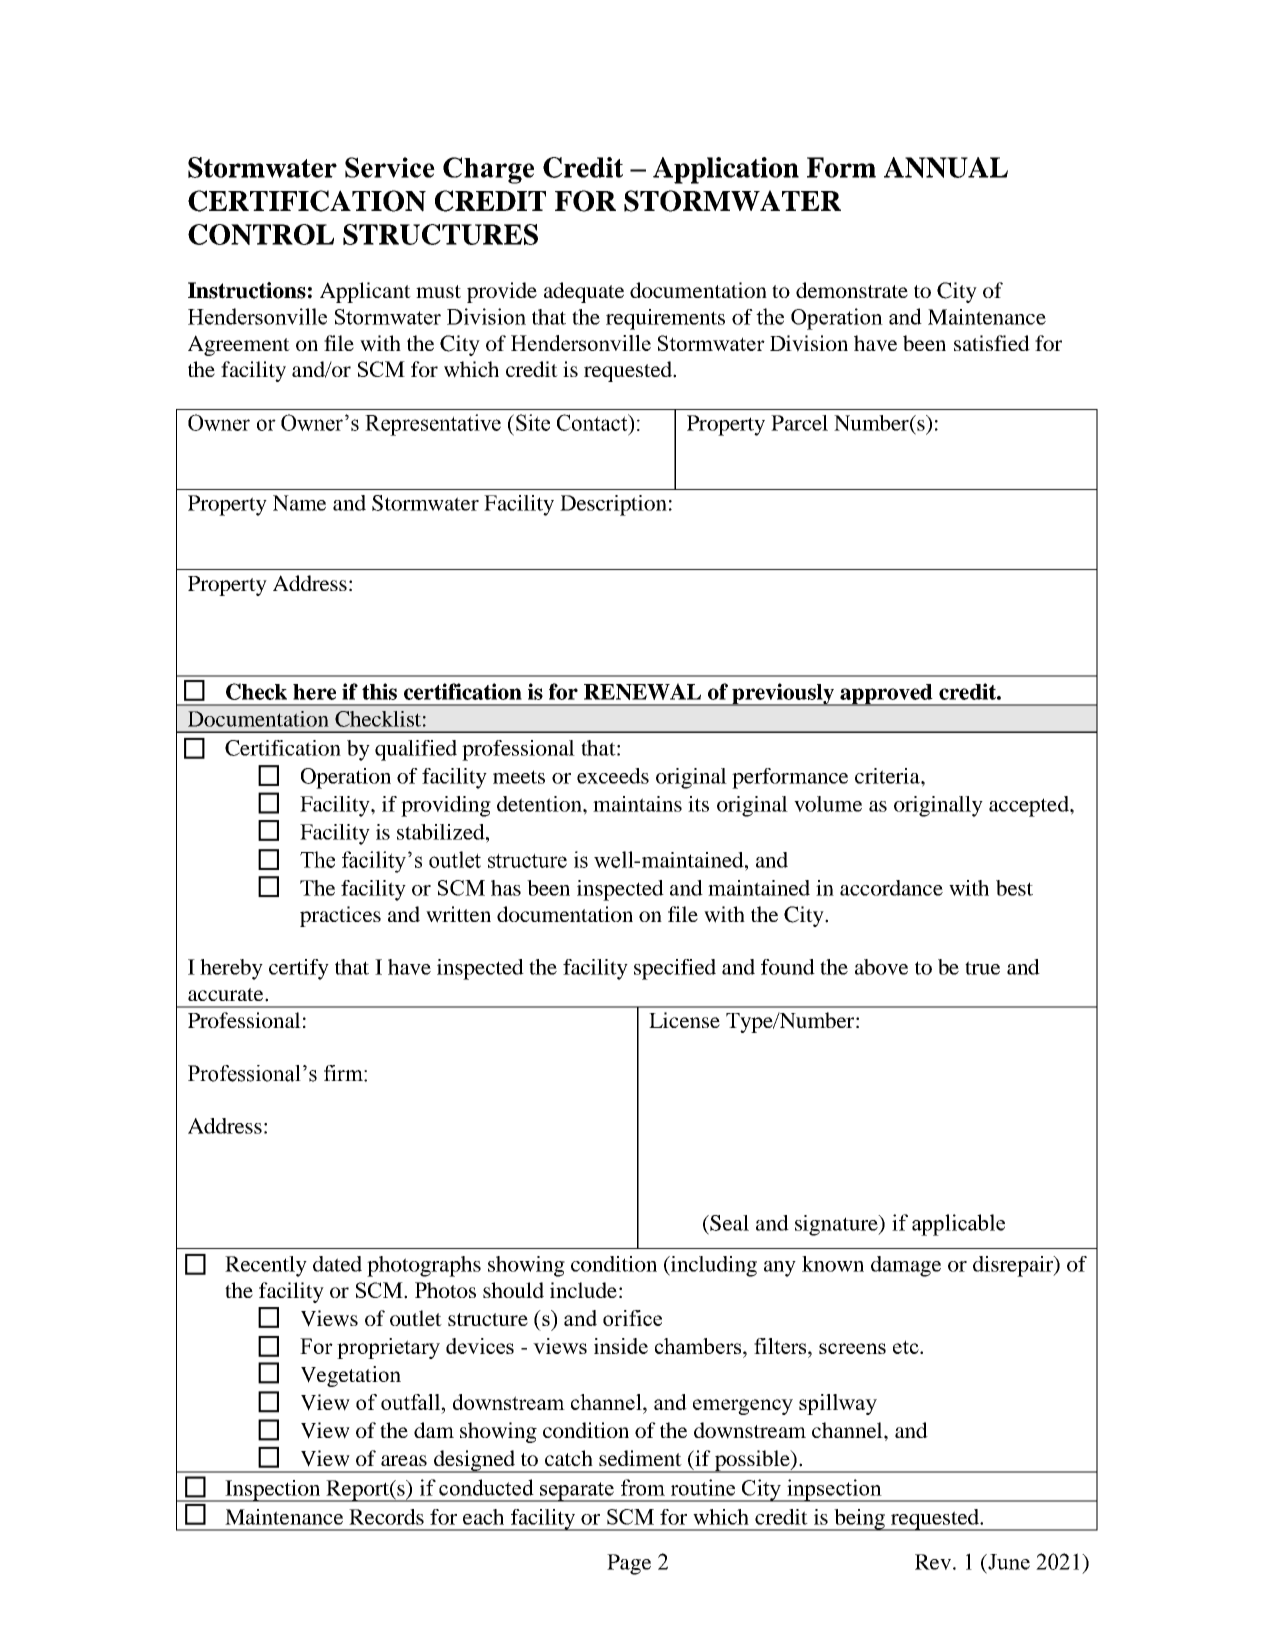  What do you see at coordinates (637, 804) in the screenshot?
I see `maintains` at bounding box center [637, 804].
